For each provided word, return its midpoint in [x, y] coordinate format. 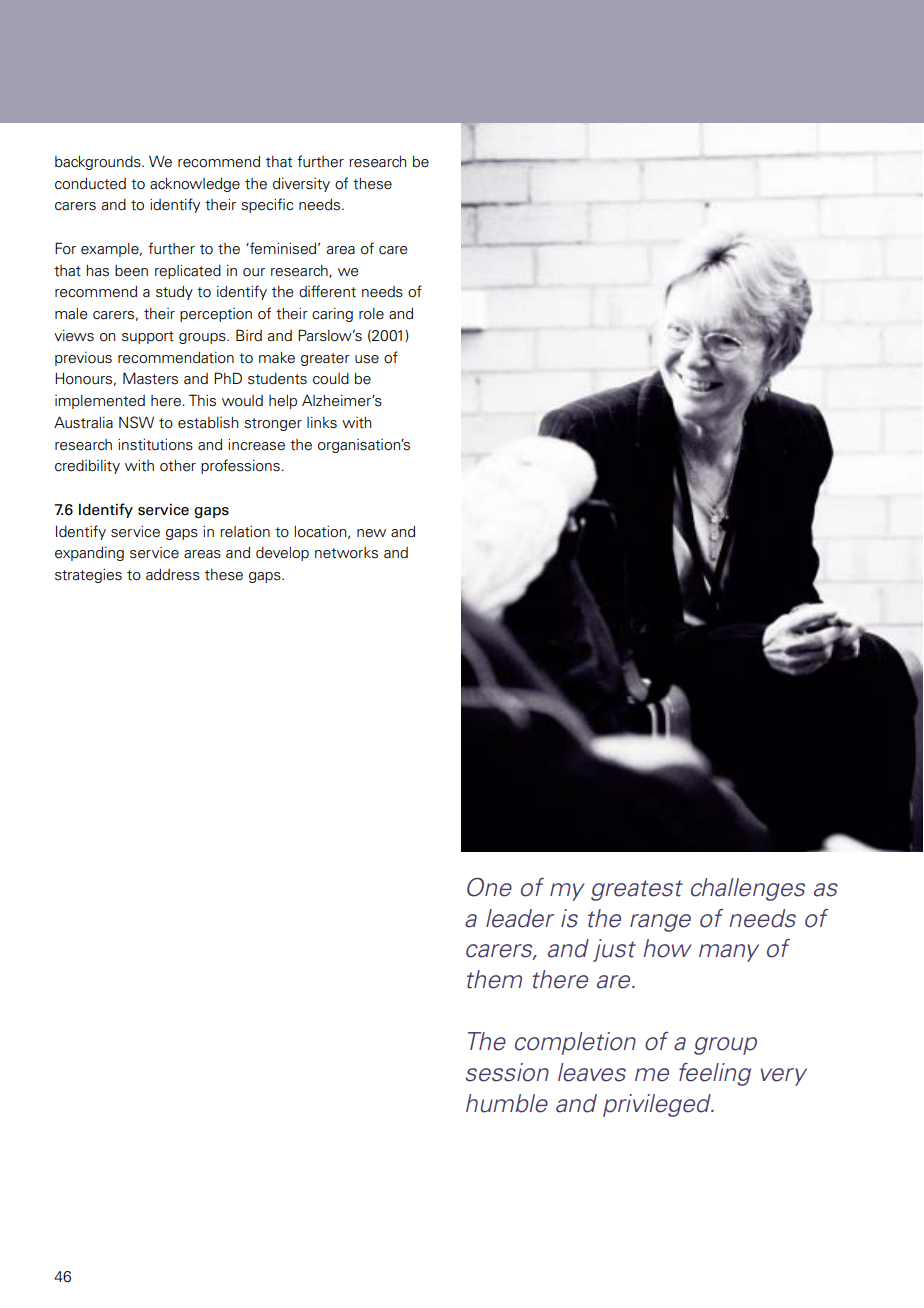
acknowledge [195, 185]
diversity [301, 185]
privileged [658, 1105]
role [371, 314]
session [507, 1072]
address [173, 575]
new [371, 533]
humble [507, 1103]
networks [346, 553]
